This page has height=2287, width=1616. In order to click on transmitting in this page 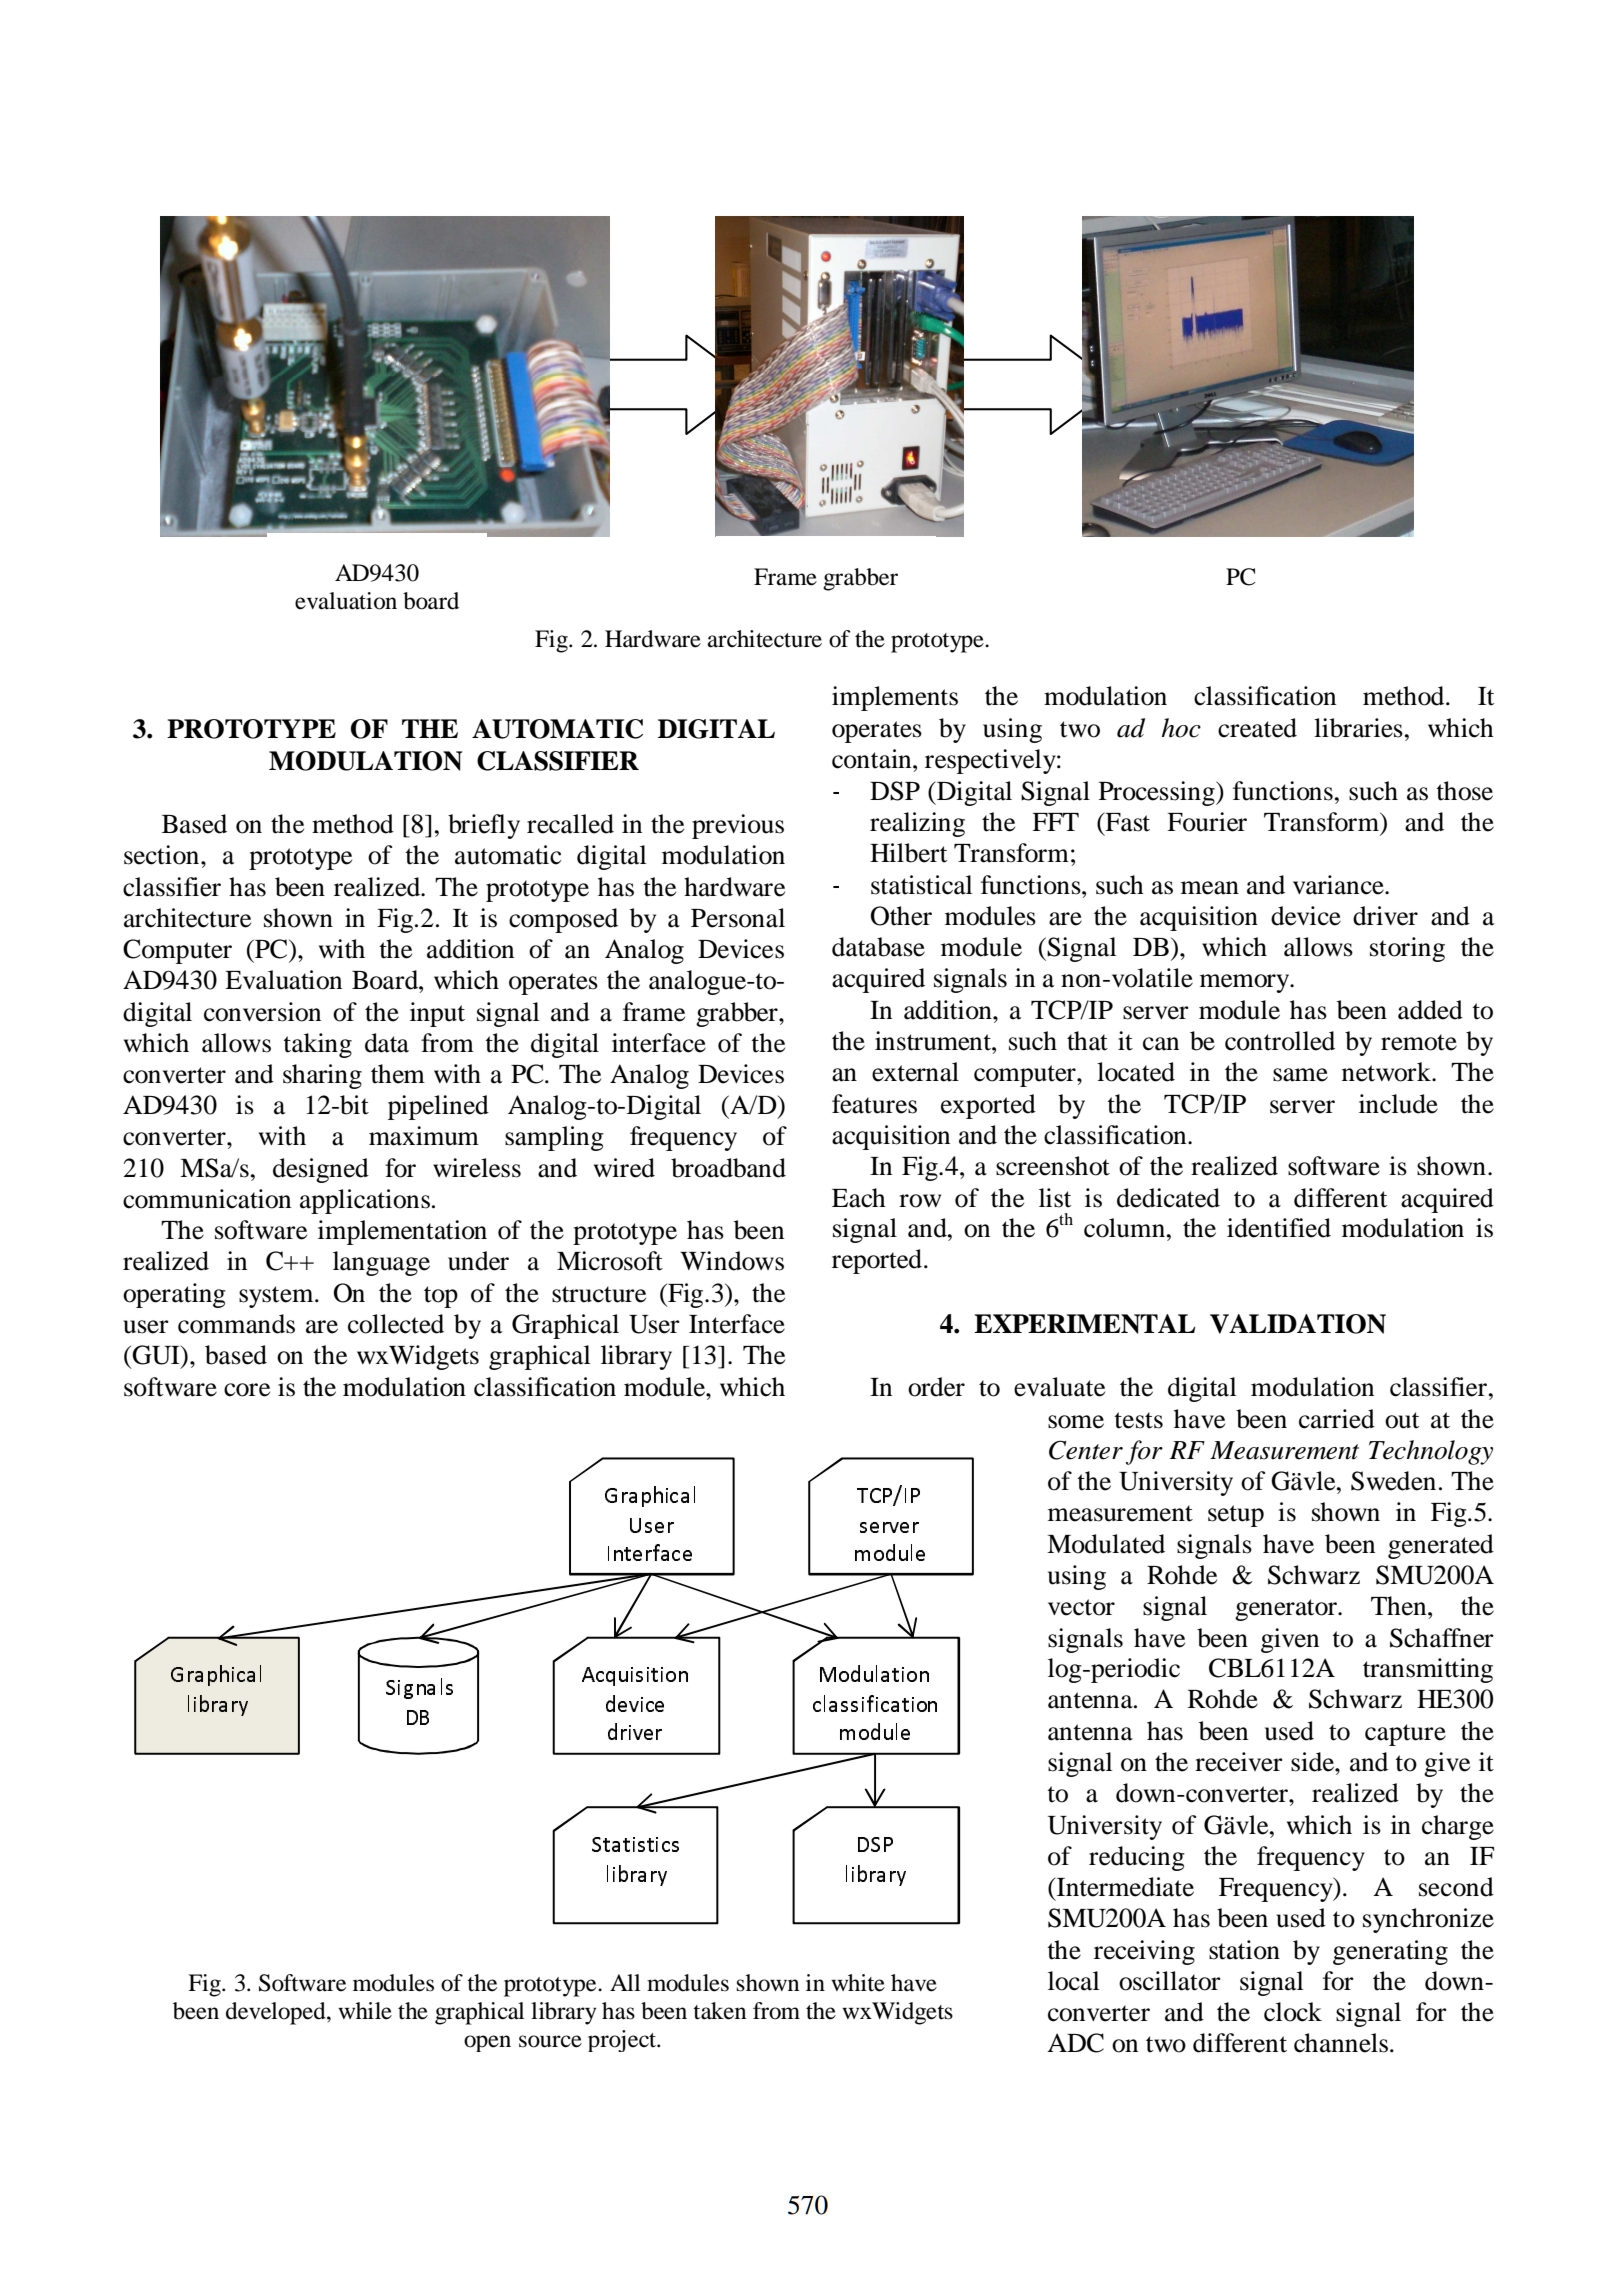, I will do `click(1428, 1670)`.
